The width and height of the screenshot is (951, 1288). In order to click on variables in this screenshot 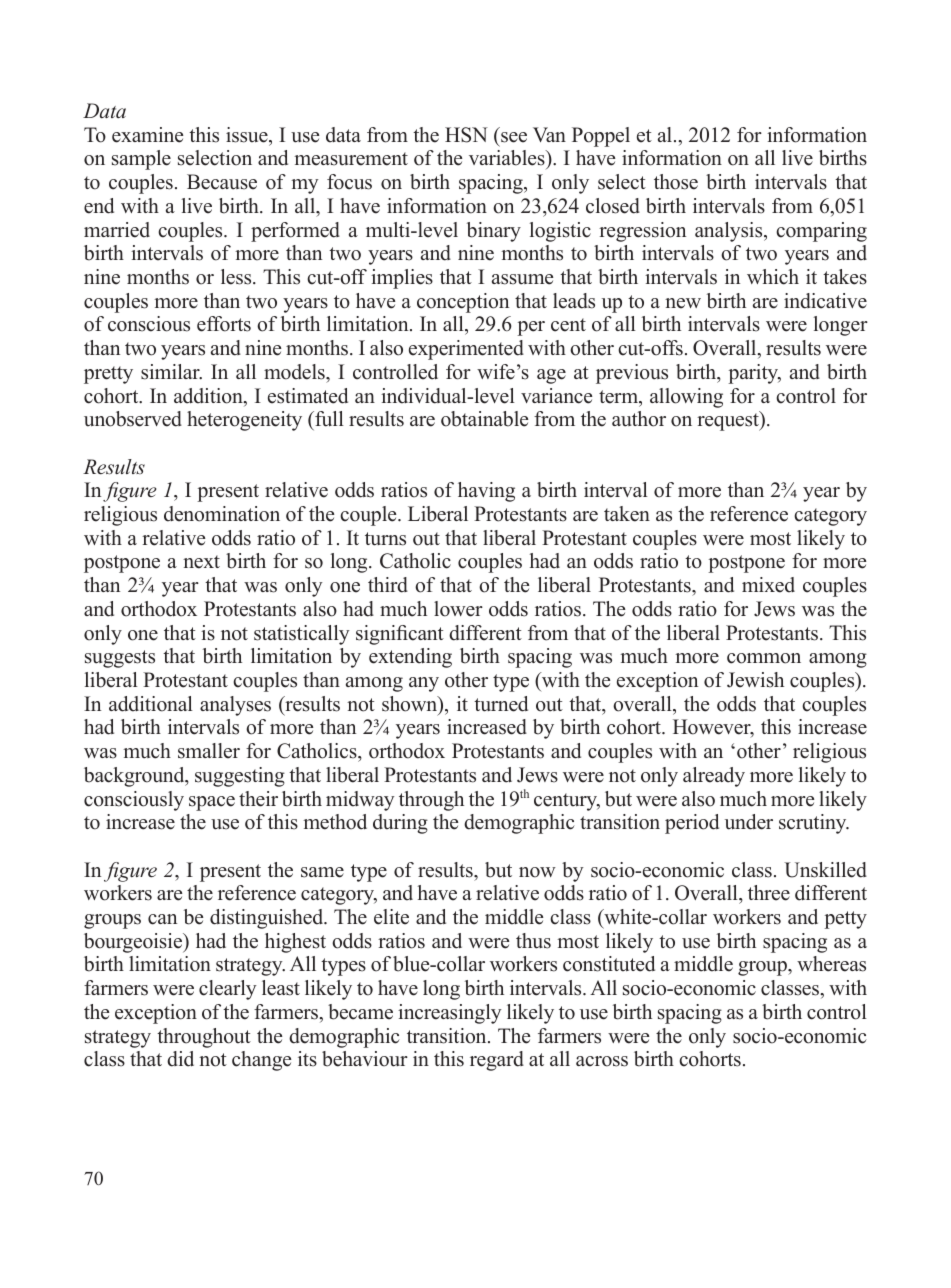, I will do `click(508, 159)`.
